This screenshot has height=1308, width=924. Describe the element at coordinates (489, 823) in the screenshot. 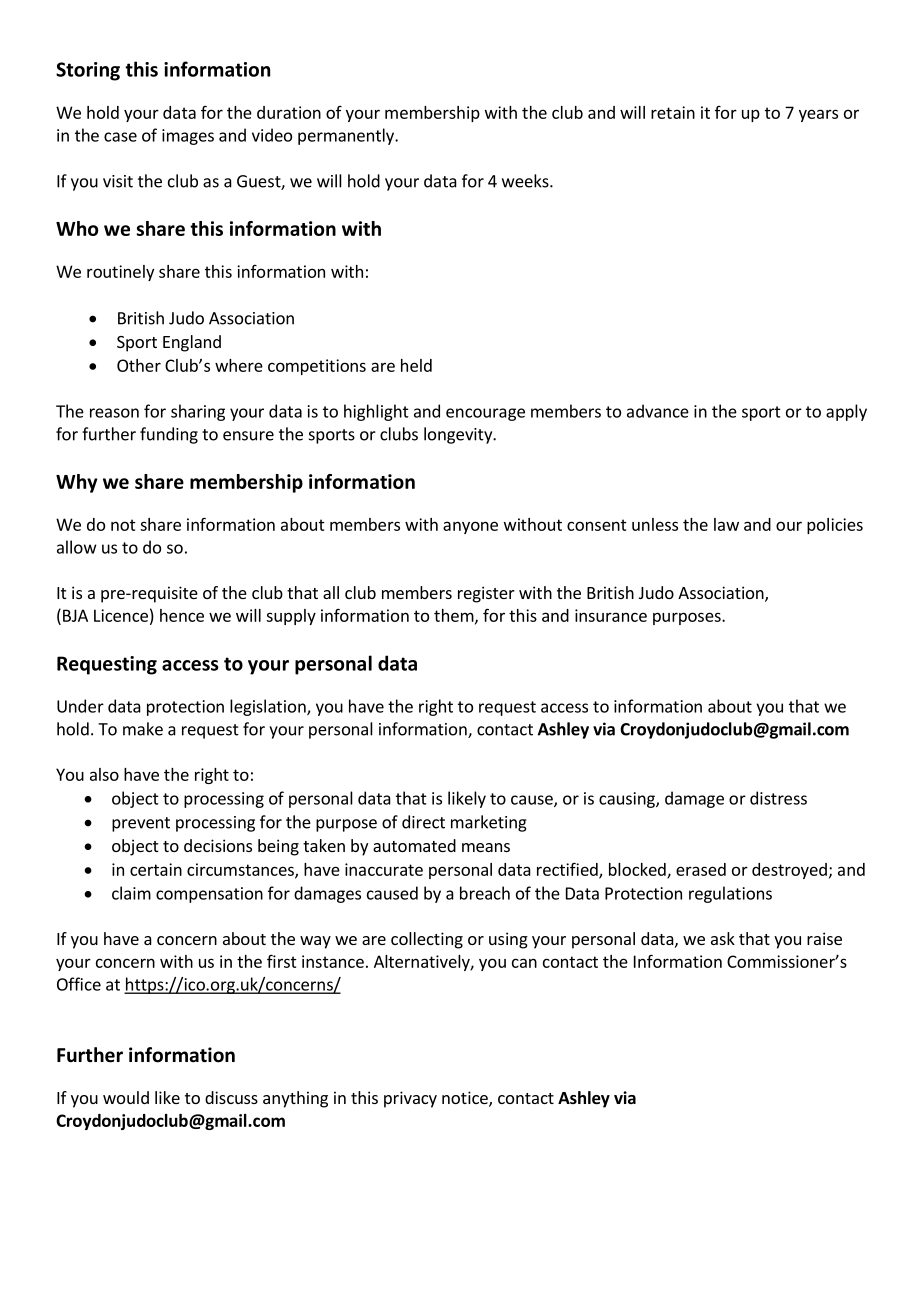

I see `marketing` at that location.
